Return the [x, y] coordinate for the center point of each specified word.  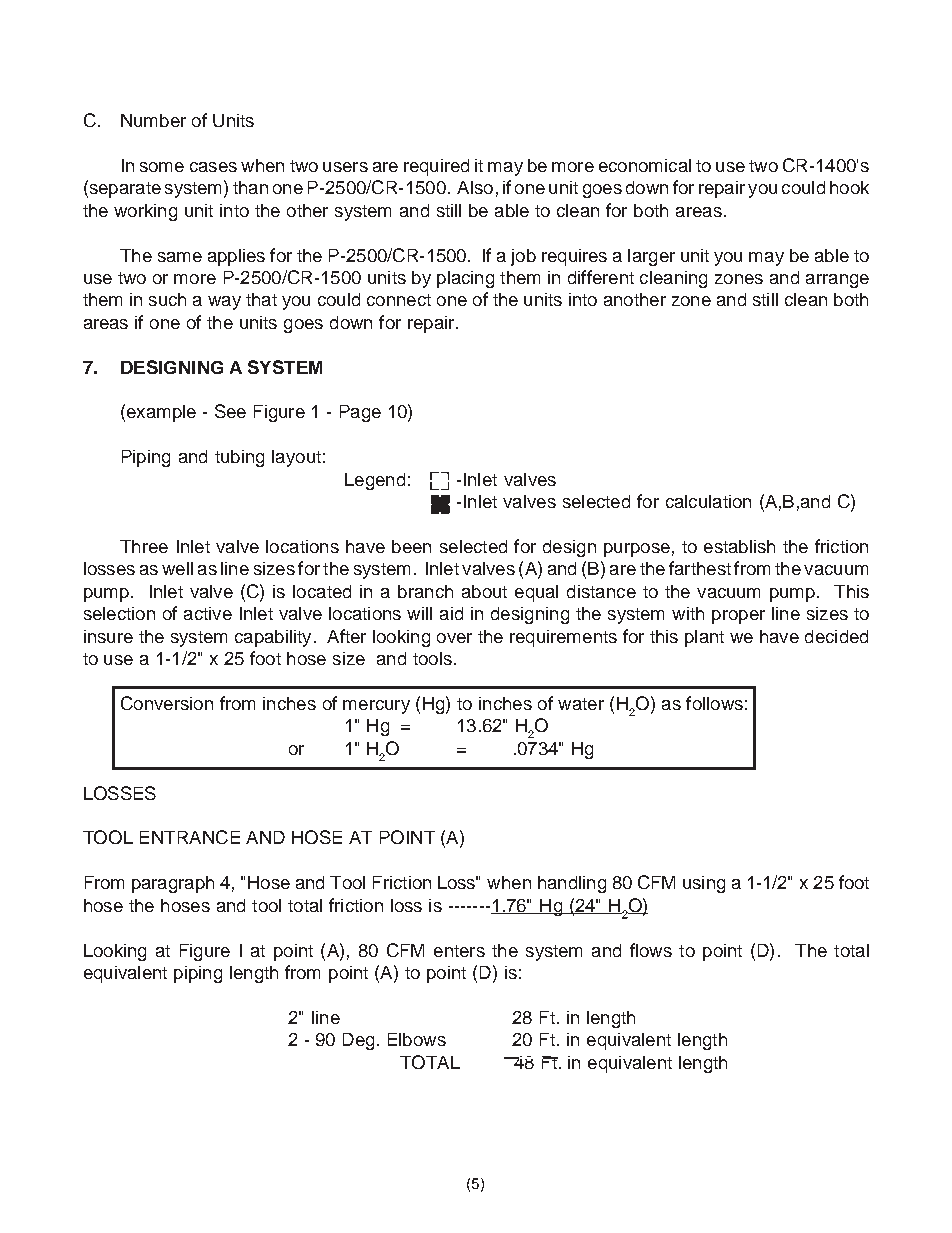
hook [849, 187]
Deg [358, 1041]
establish [739, 546]
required [436, 167]
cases [213, 167]
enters [459, 951]
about [484, 591]
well [177, 568]
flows [651, 950]
